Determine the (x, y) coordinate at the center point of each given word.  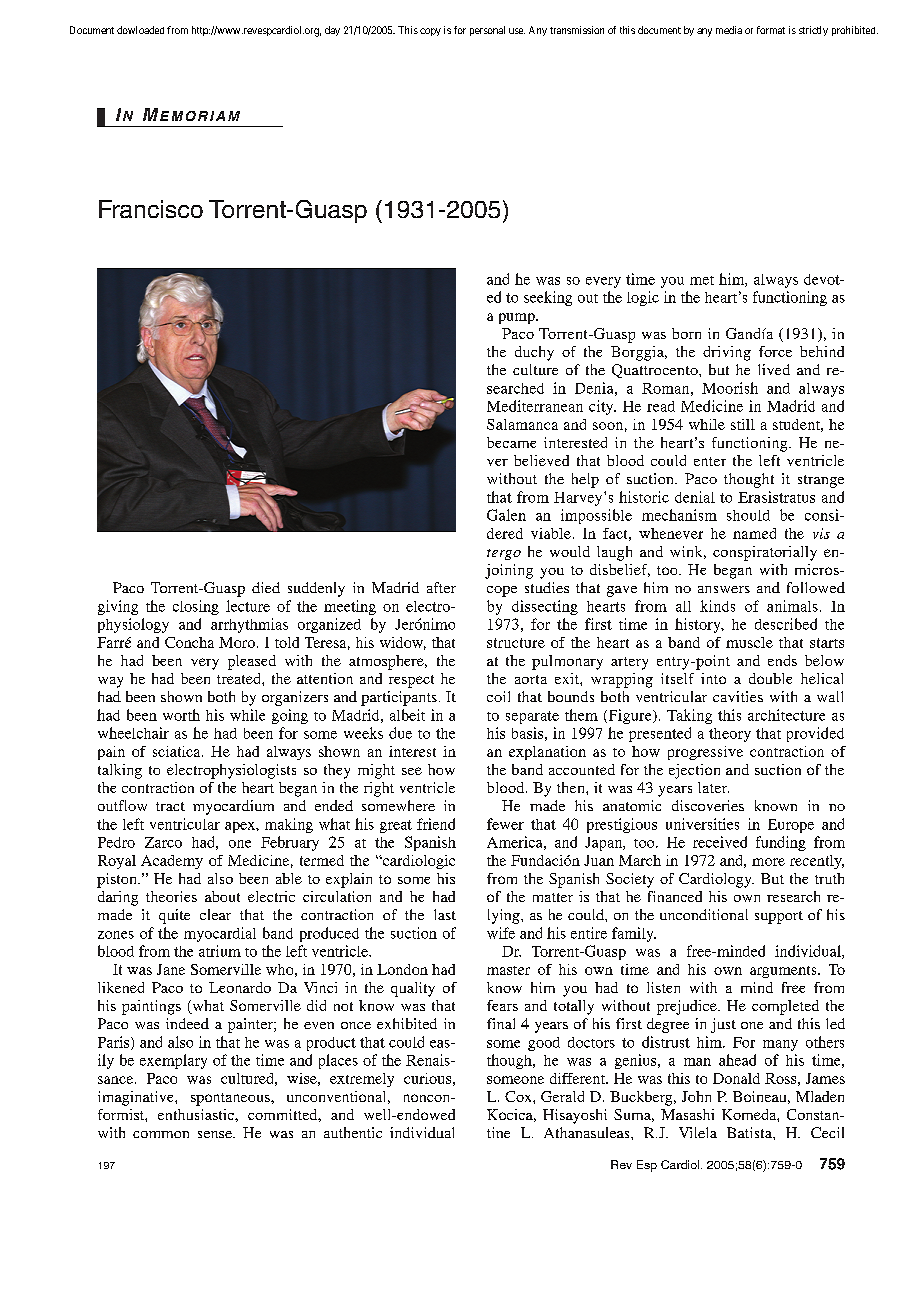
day (332, 31)
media (729, 30)
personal (487, 31)
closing (196, 607)
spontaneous (231, 1099)
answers (724, 589)
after (441, 587)
